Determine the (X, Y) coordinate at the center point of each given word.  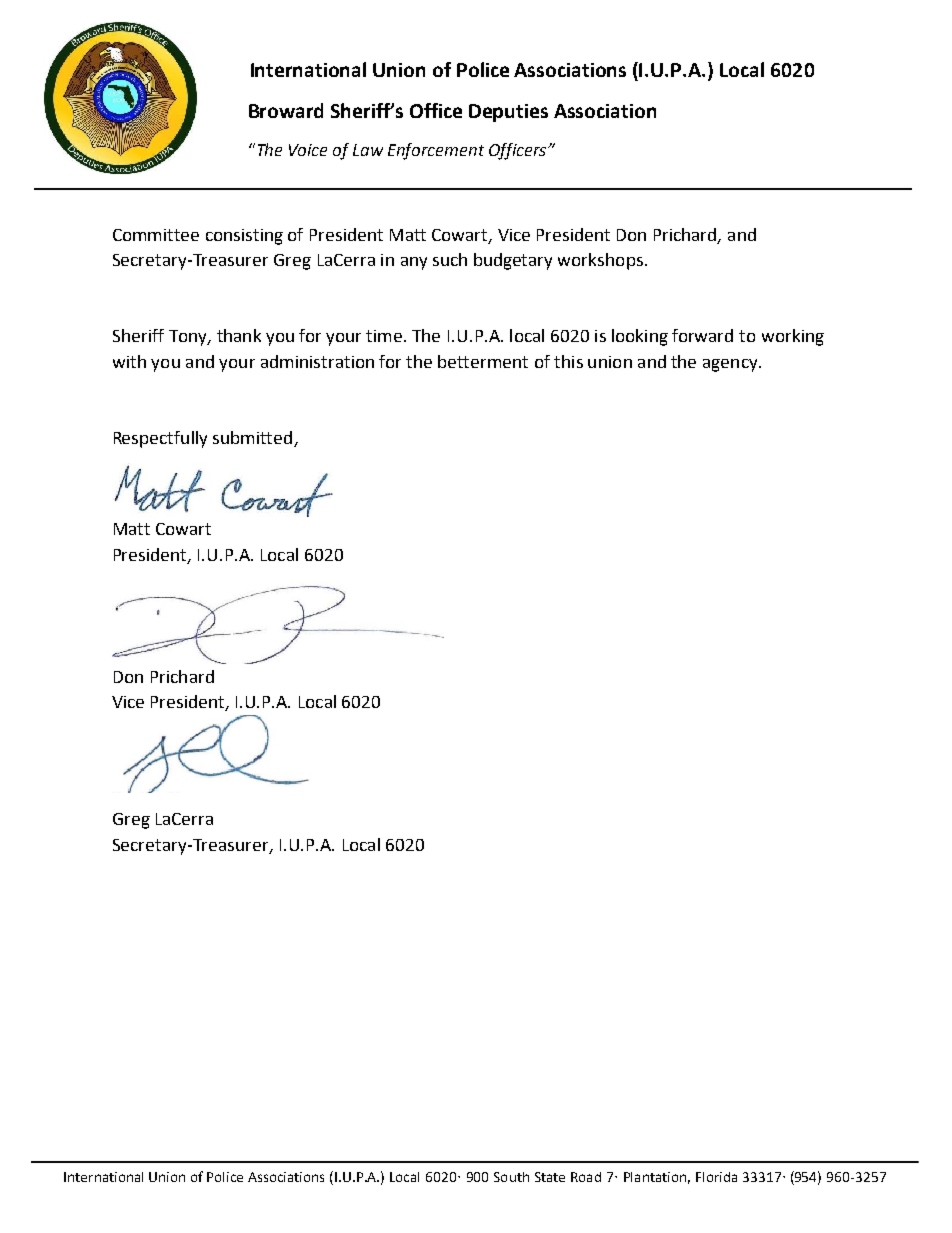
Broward (286, 110)
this (568, 361)
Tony (189, 338)
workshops (600, 261)
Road (586, 1177)
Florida (716, 1177)
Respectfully (160, 439)
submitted (254, 439)
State (550, 1177)
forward (702, 335)
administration (317, 361)
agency (731, 365)
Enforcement (436, 151)
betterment (483, 361)
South (511, 1177)
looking (640, 337)
